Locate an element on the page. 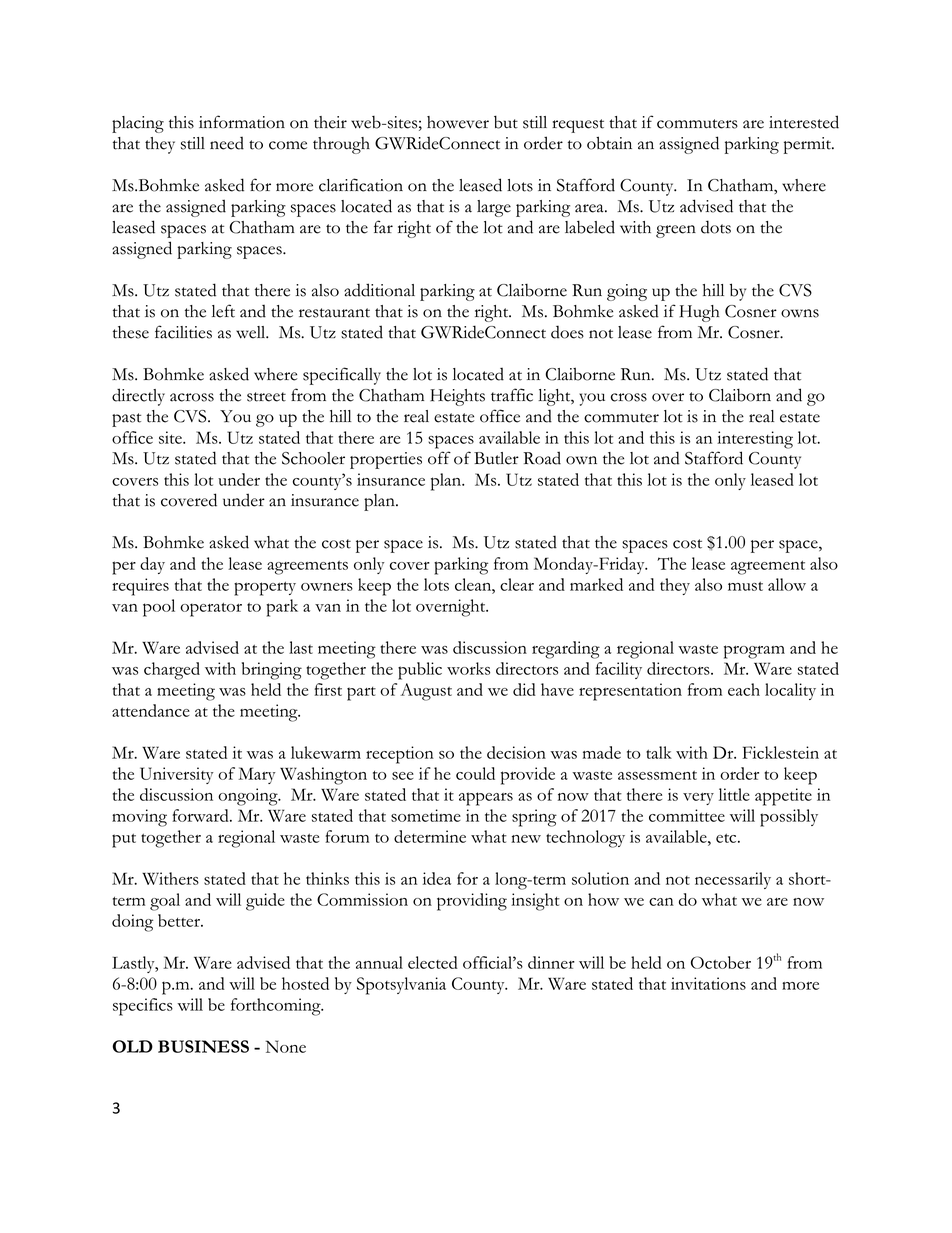  however is located at coordinates (458, 122).
